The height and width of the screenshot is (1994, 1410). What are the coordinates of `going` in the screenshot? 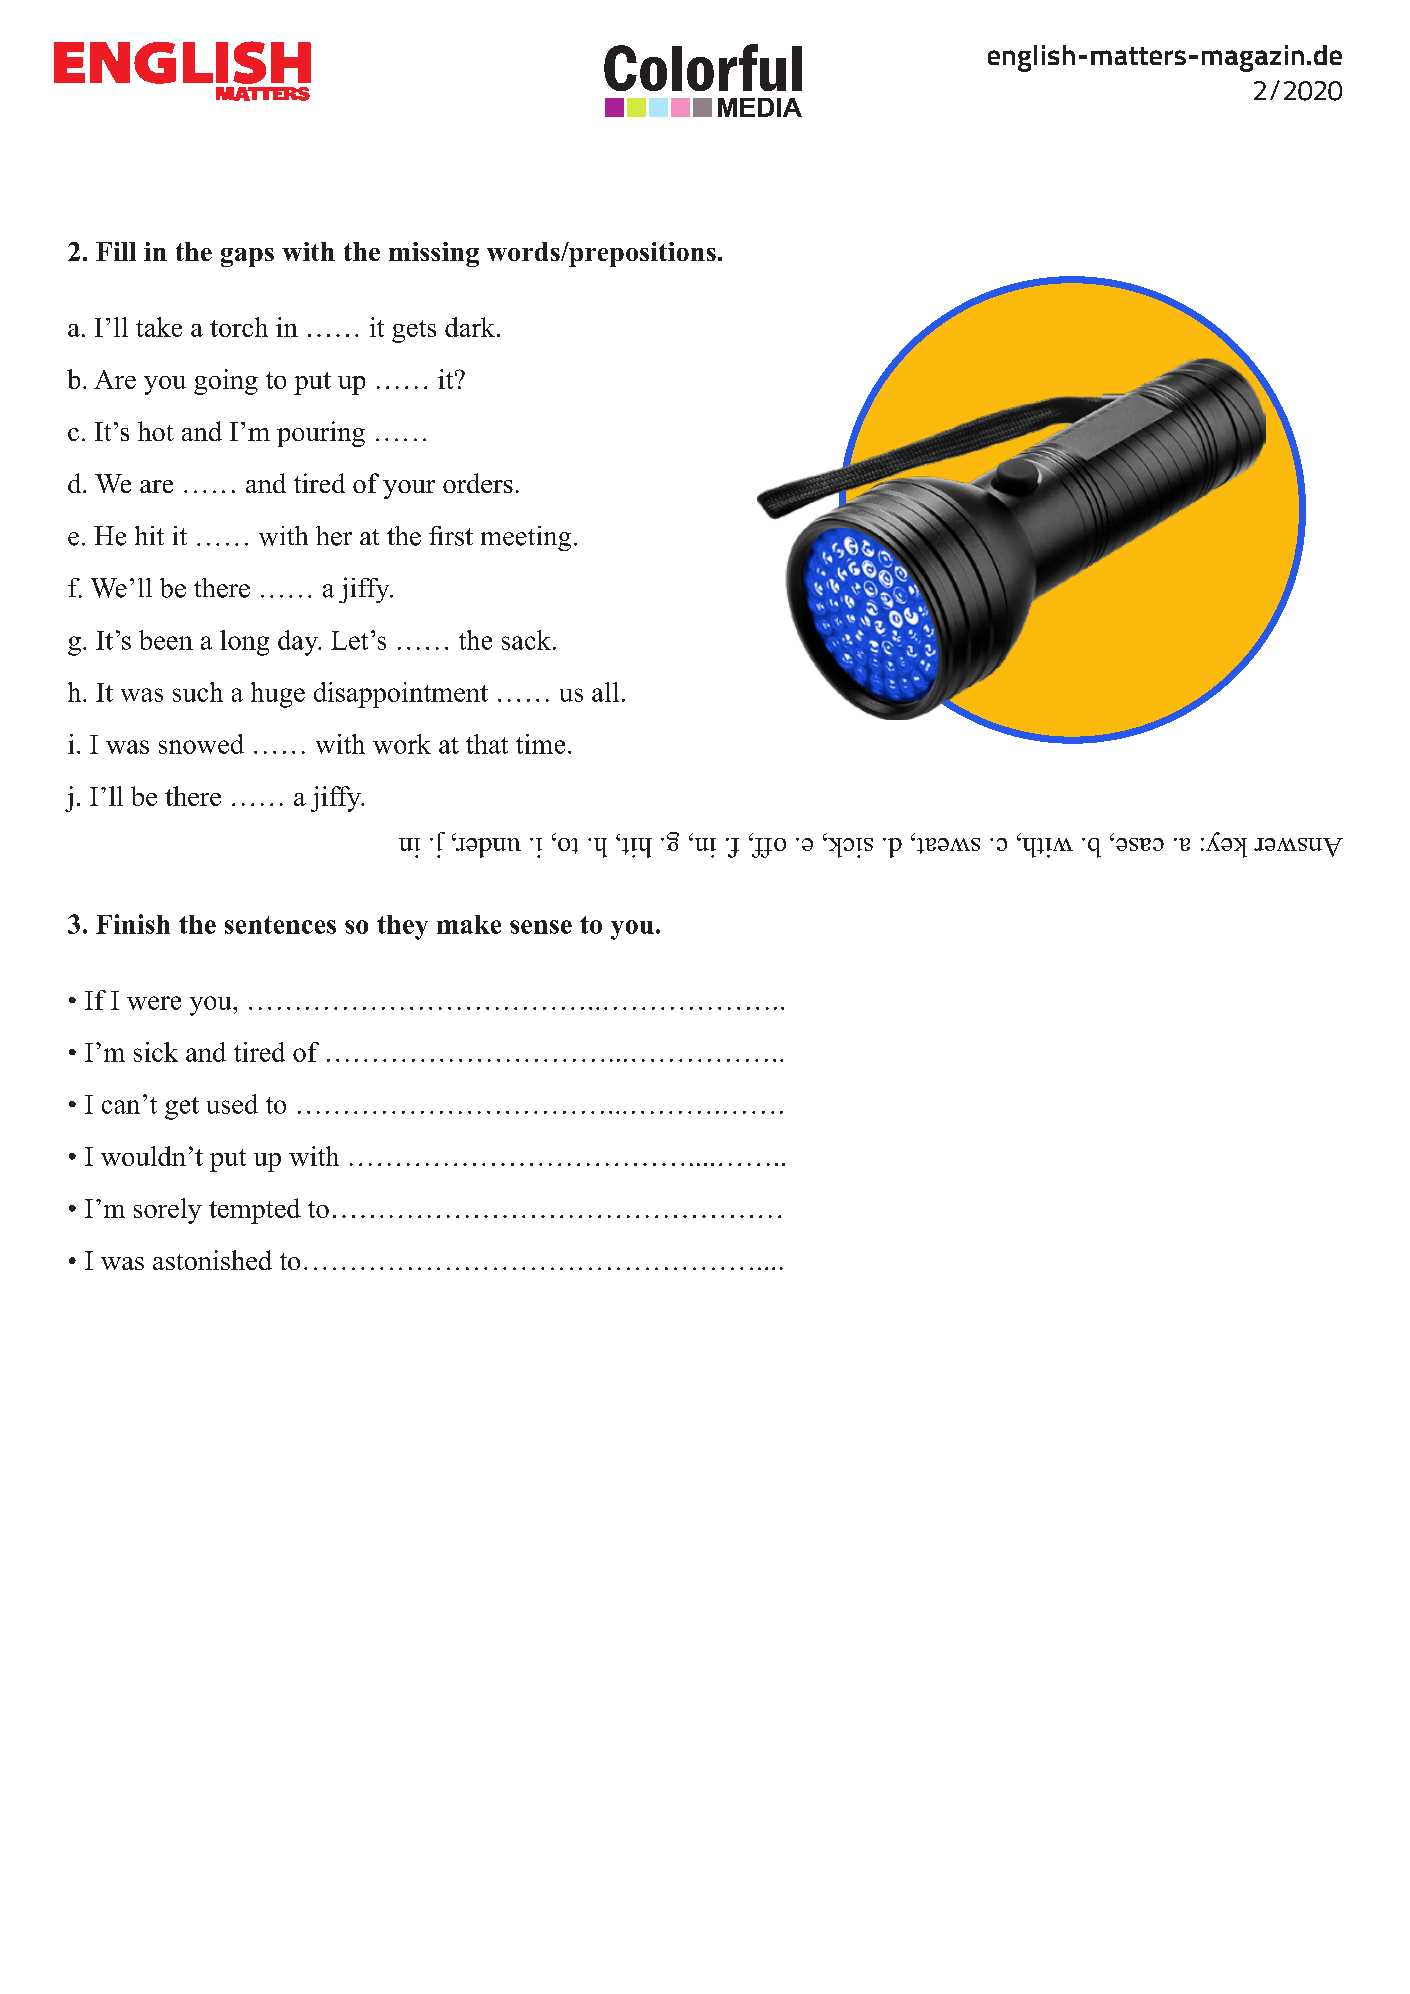 It's located at (226, 382).
